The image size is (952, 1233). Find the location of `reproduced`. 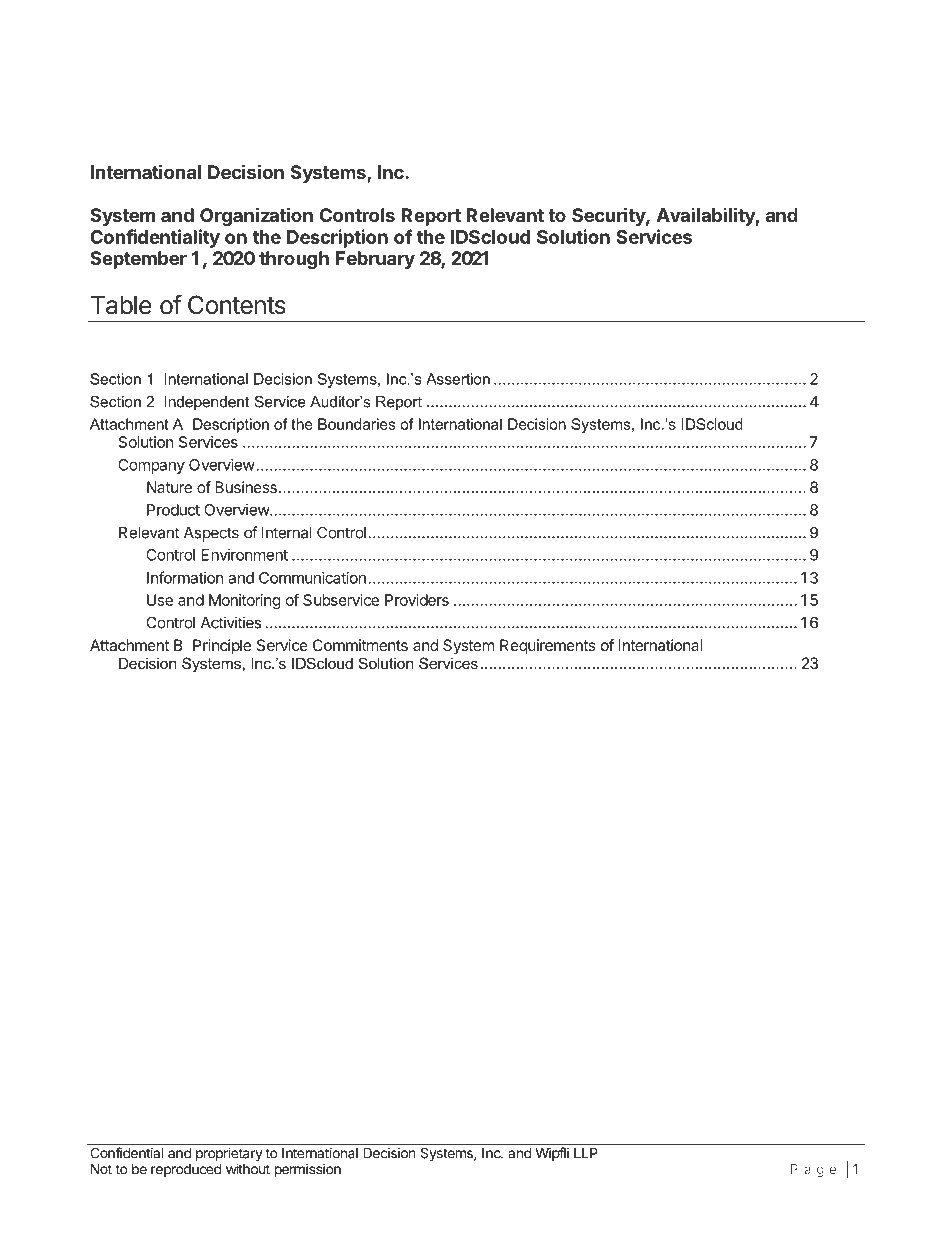

reproduced is located at coordinates (186, 1170).
